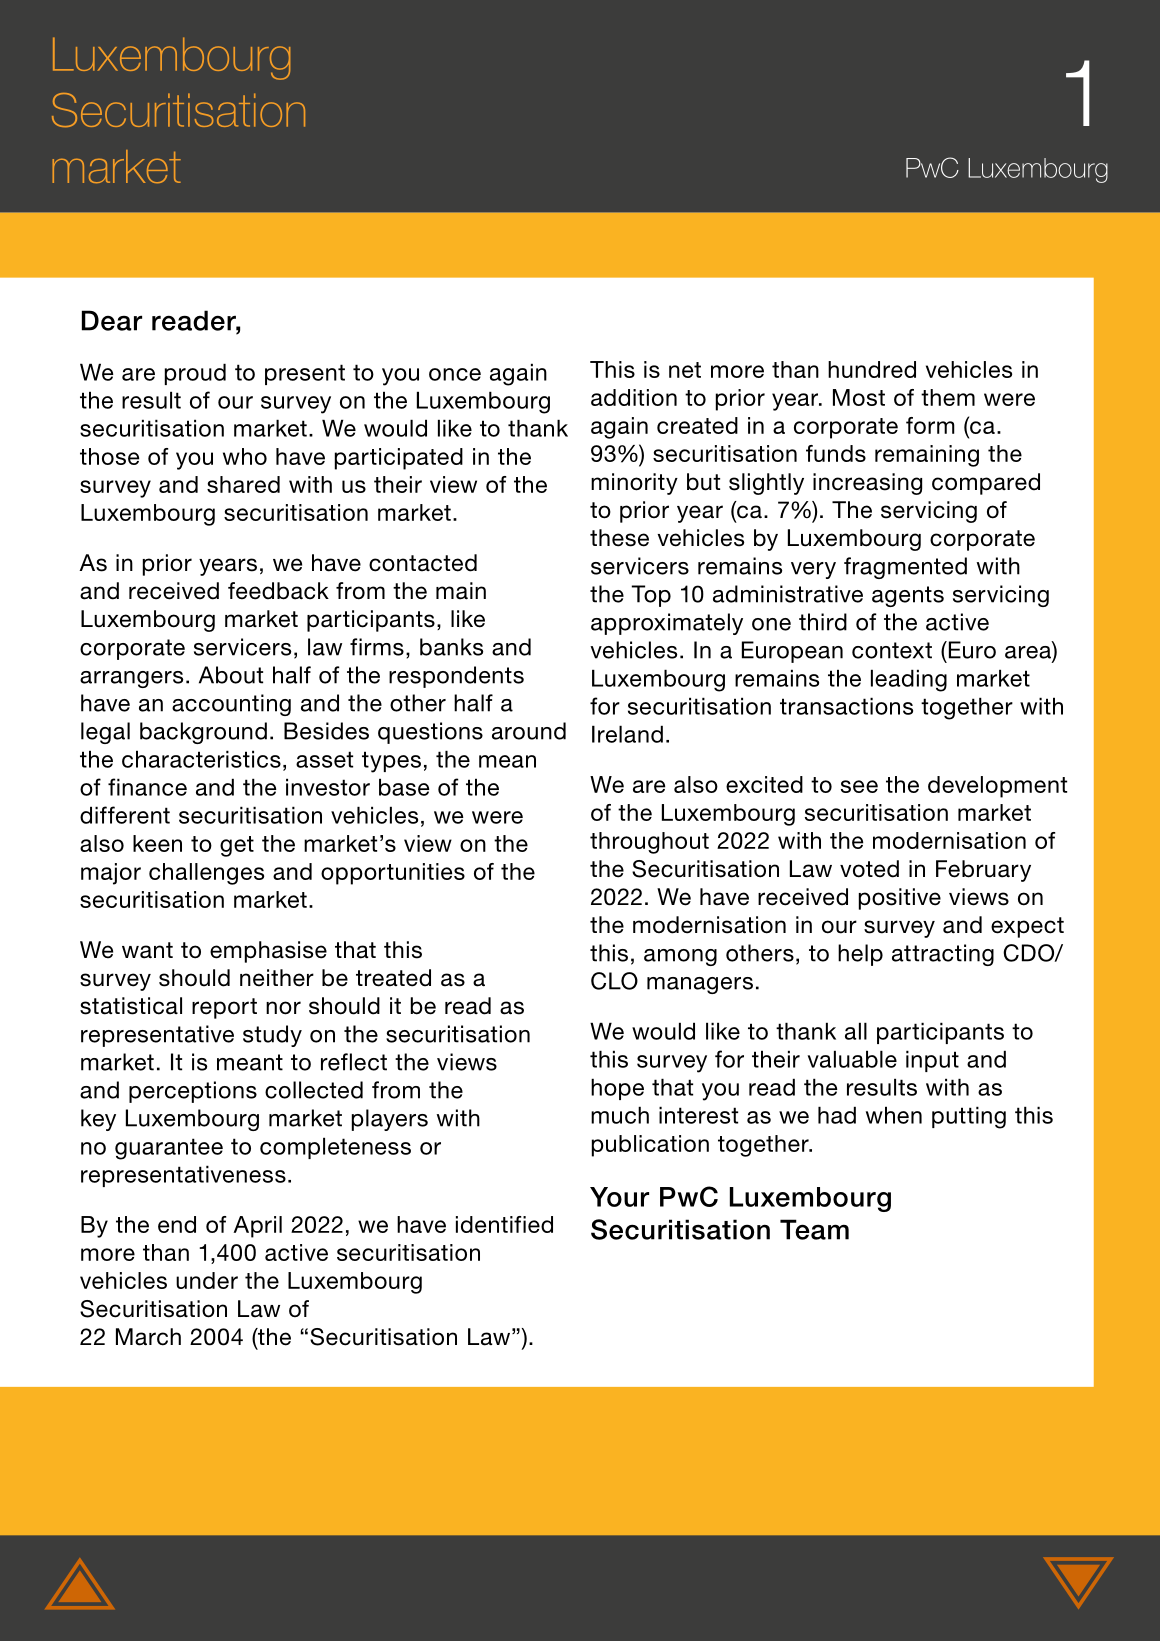 Image resolution: width=1160 pixels, height=1641 pixels. Describe the element at coordinates (932, 1061) in the screenshot. I see `input` at that location.
